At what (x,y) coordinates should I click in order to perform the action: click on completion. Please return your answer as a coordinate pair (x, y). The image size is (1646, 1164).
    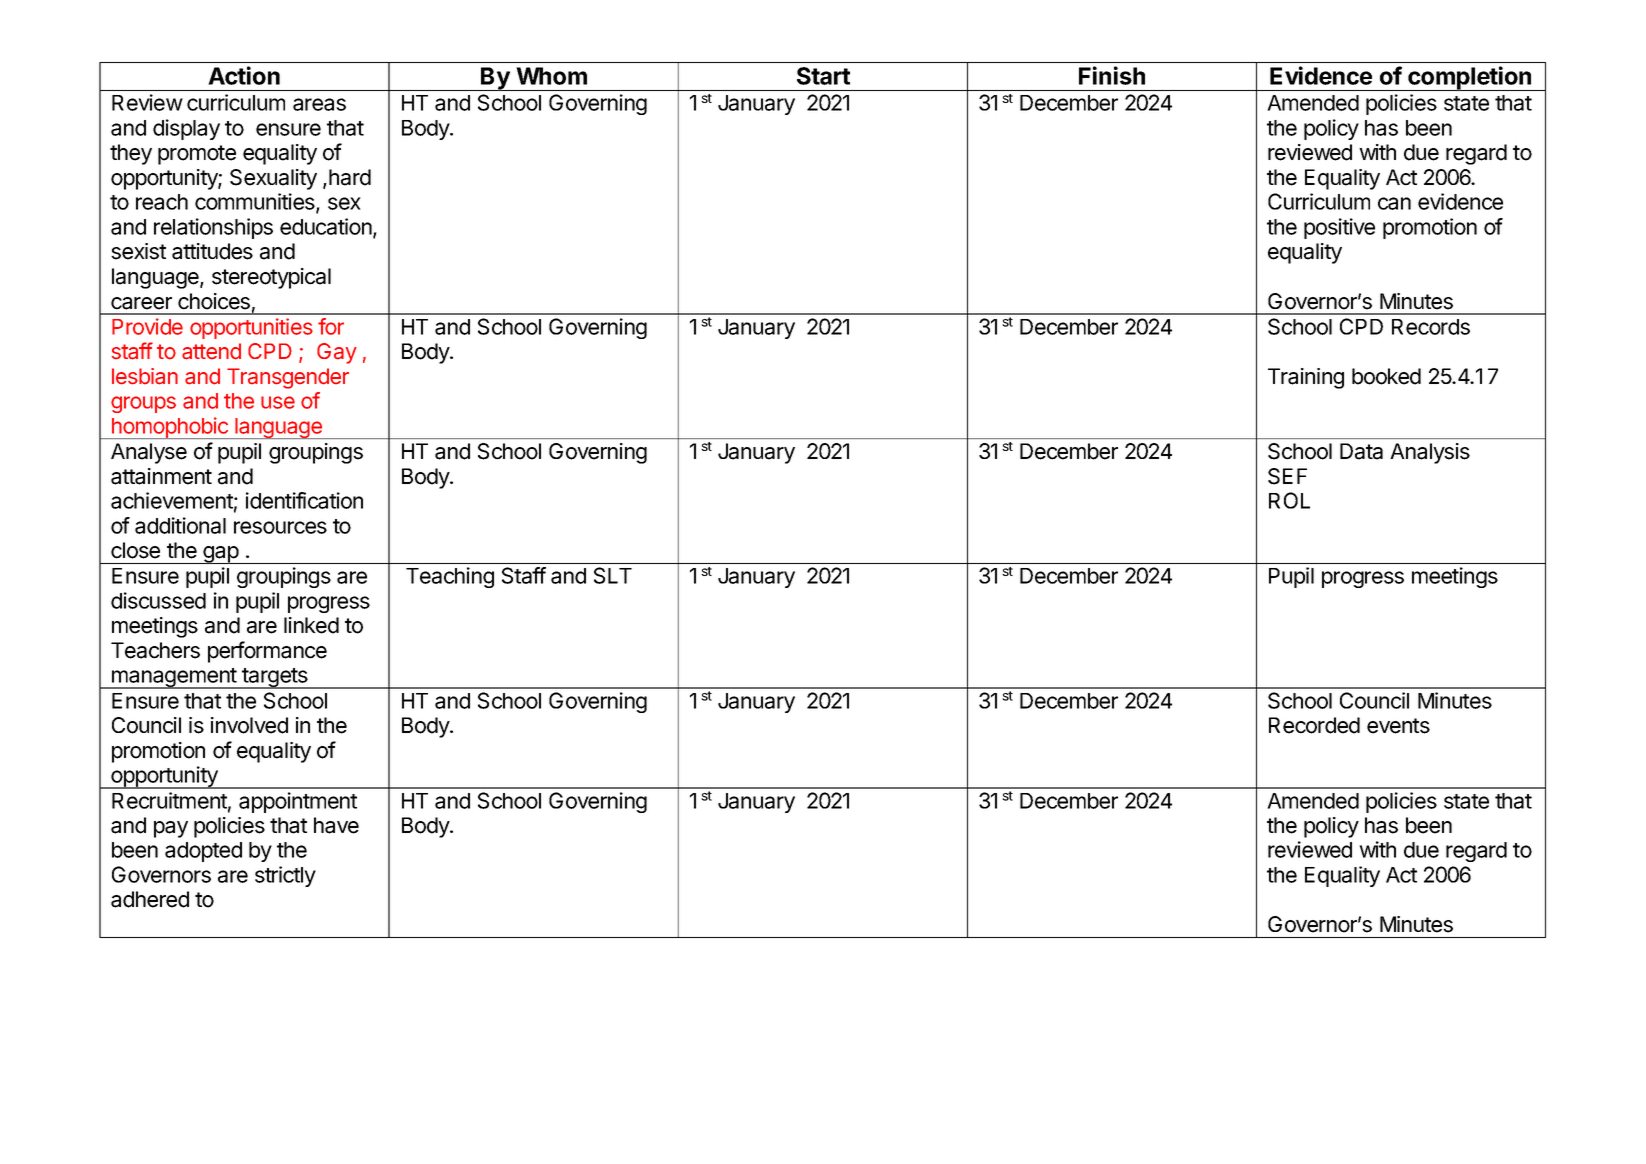
    Looking at the image, I should click on (1470, 78).
